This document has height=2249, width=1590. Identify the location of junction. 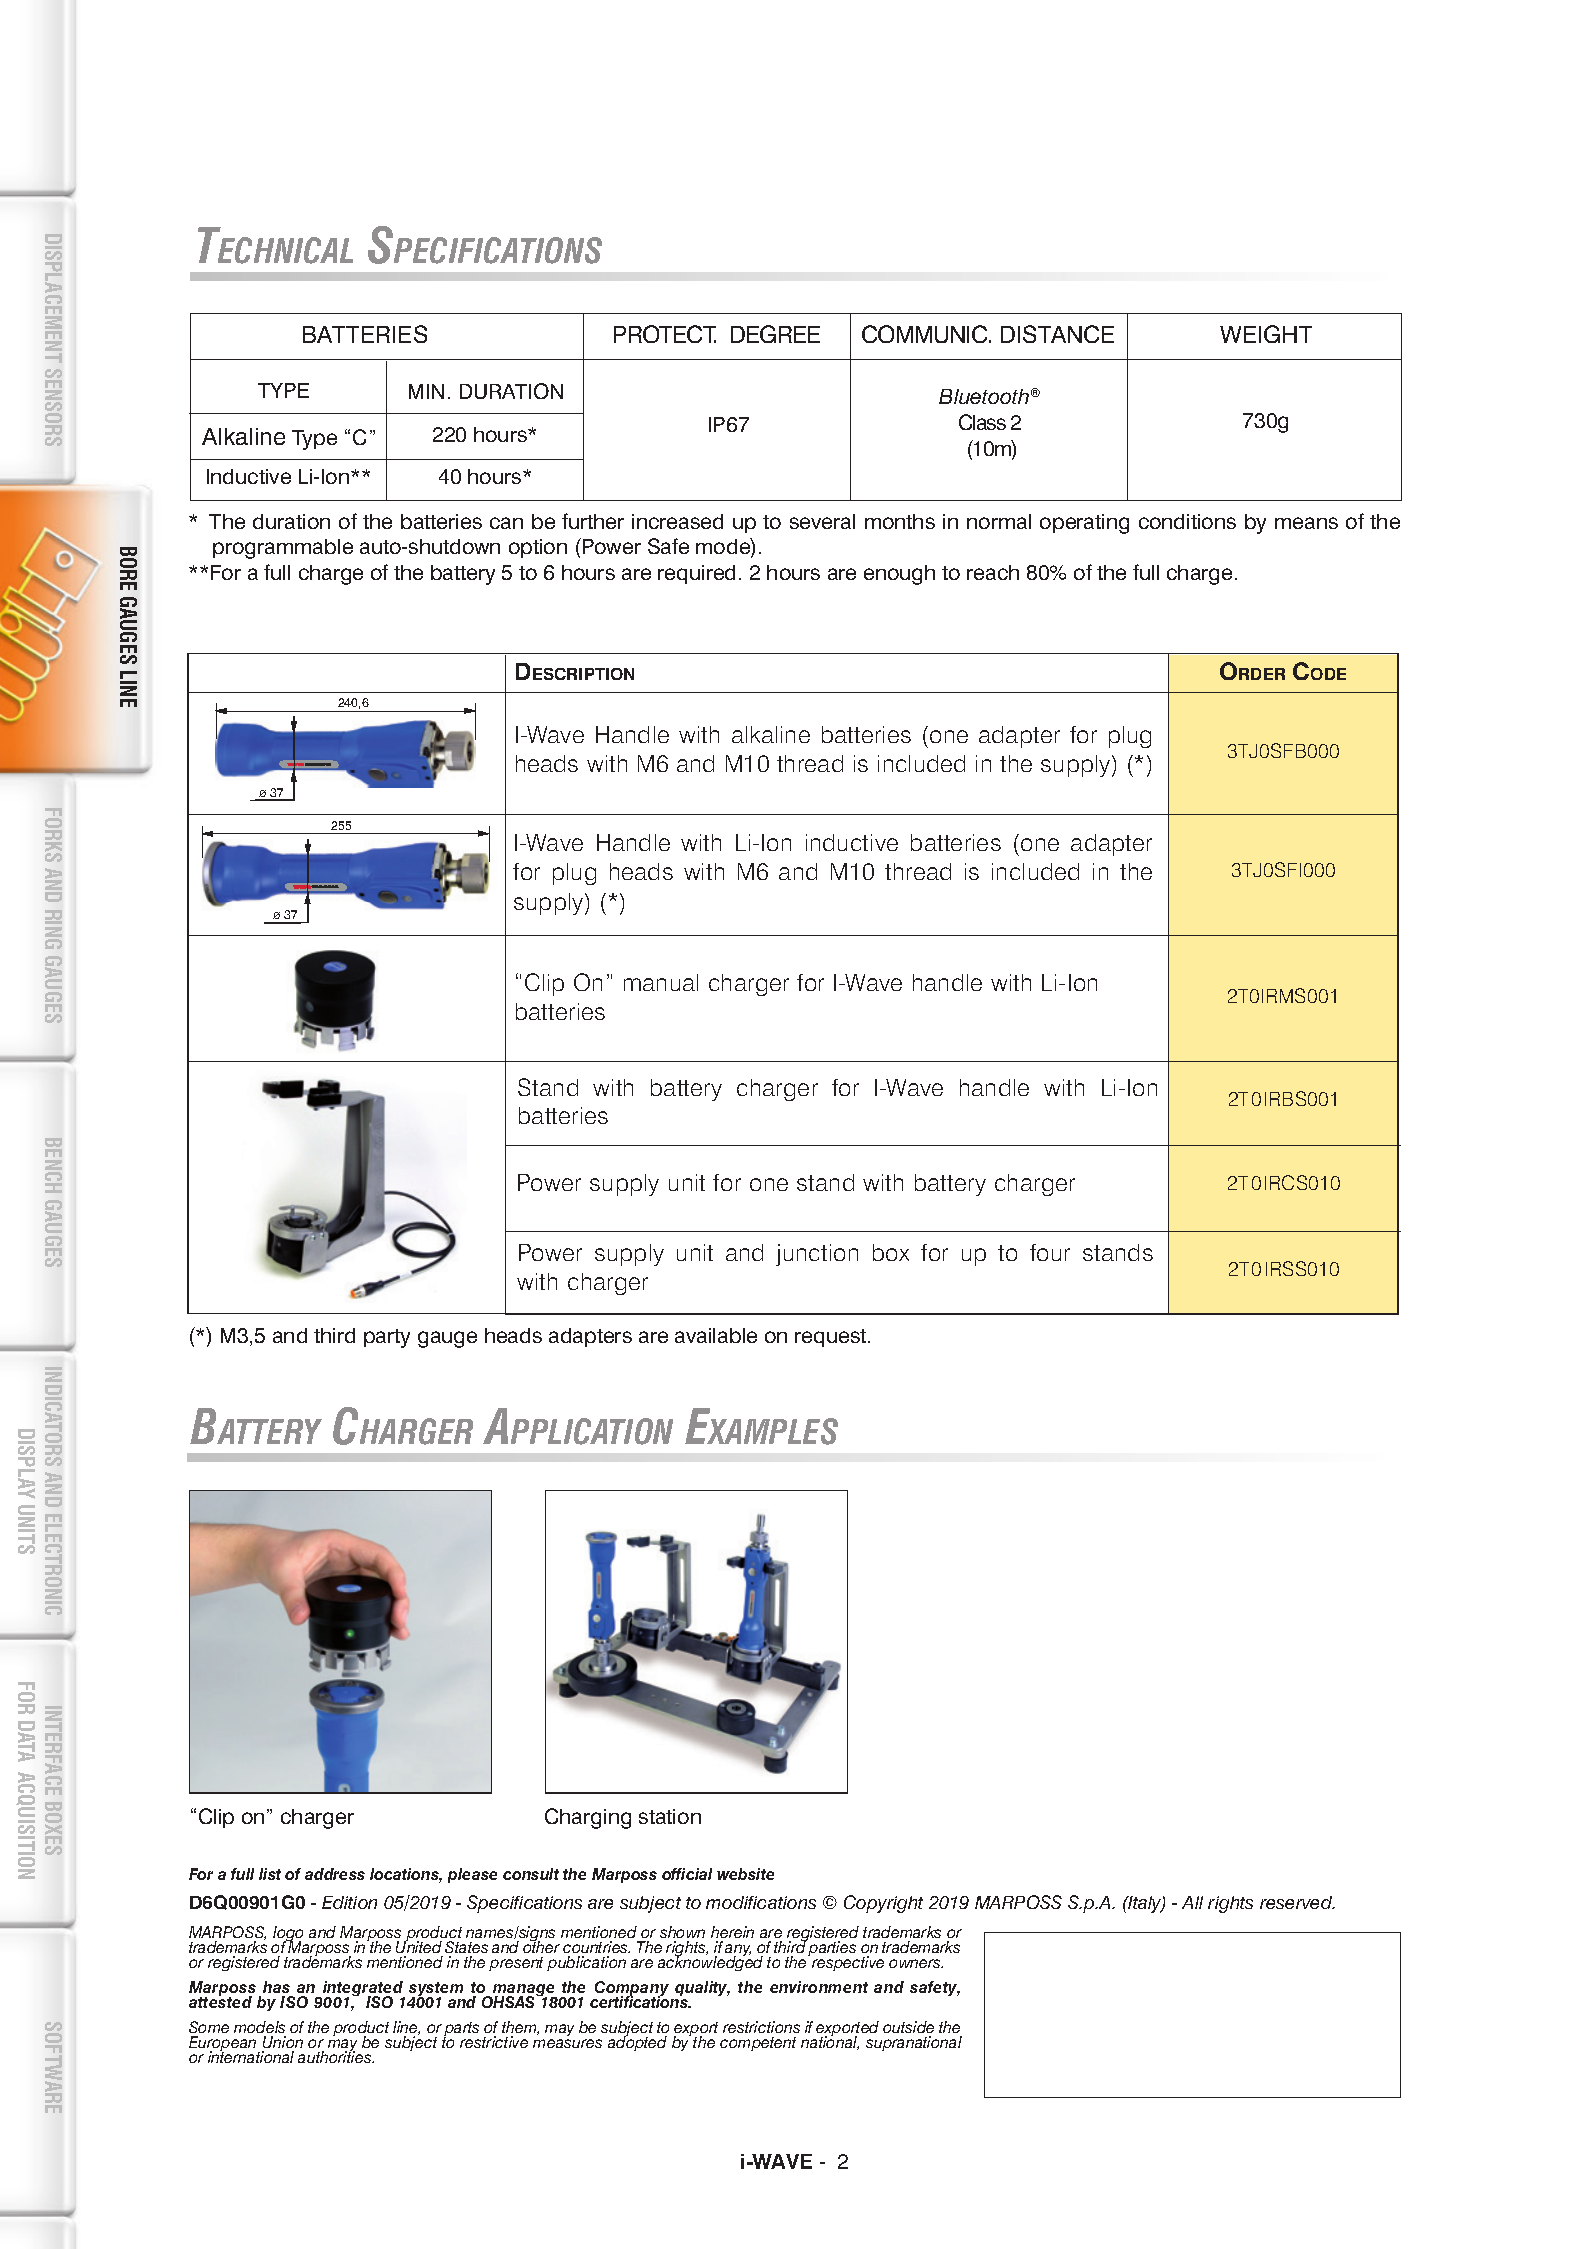
(817, 1255).
